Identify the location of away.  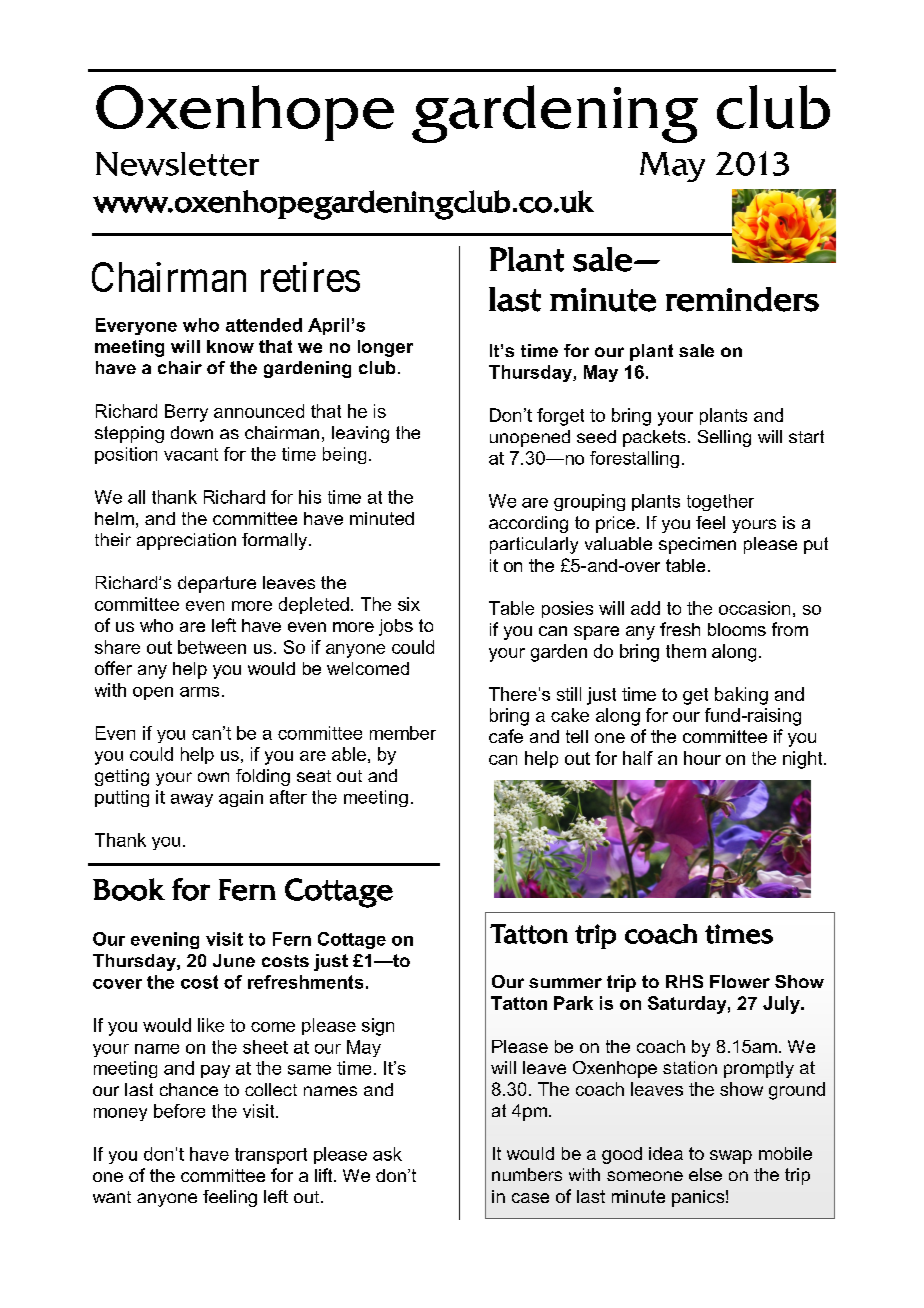
(192, 800).
